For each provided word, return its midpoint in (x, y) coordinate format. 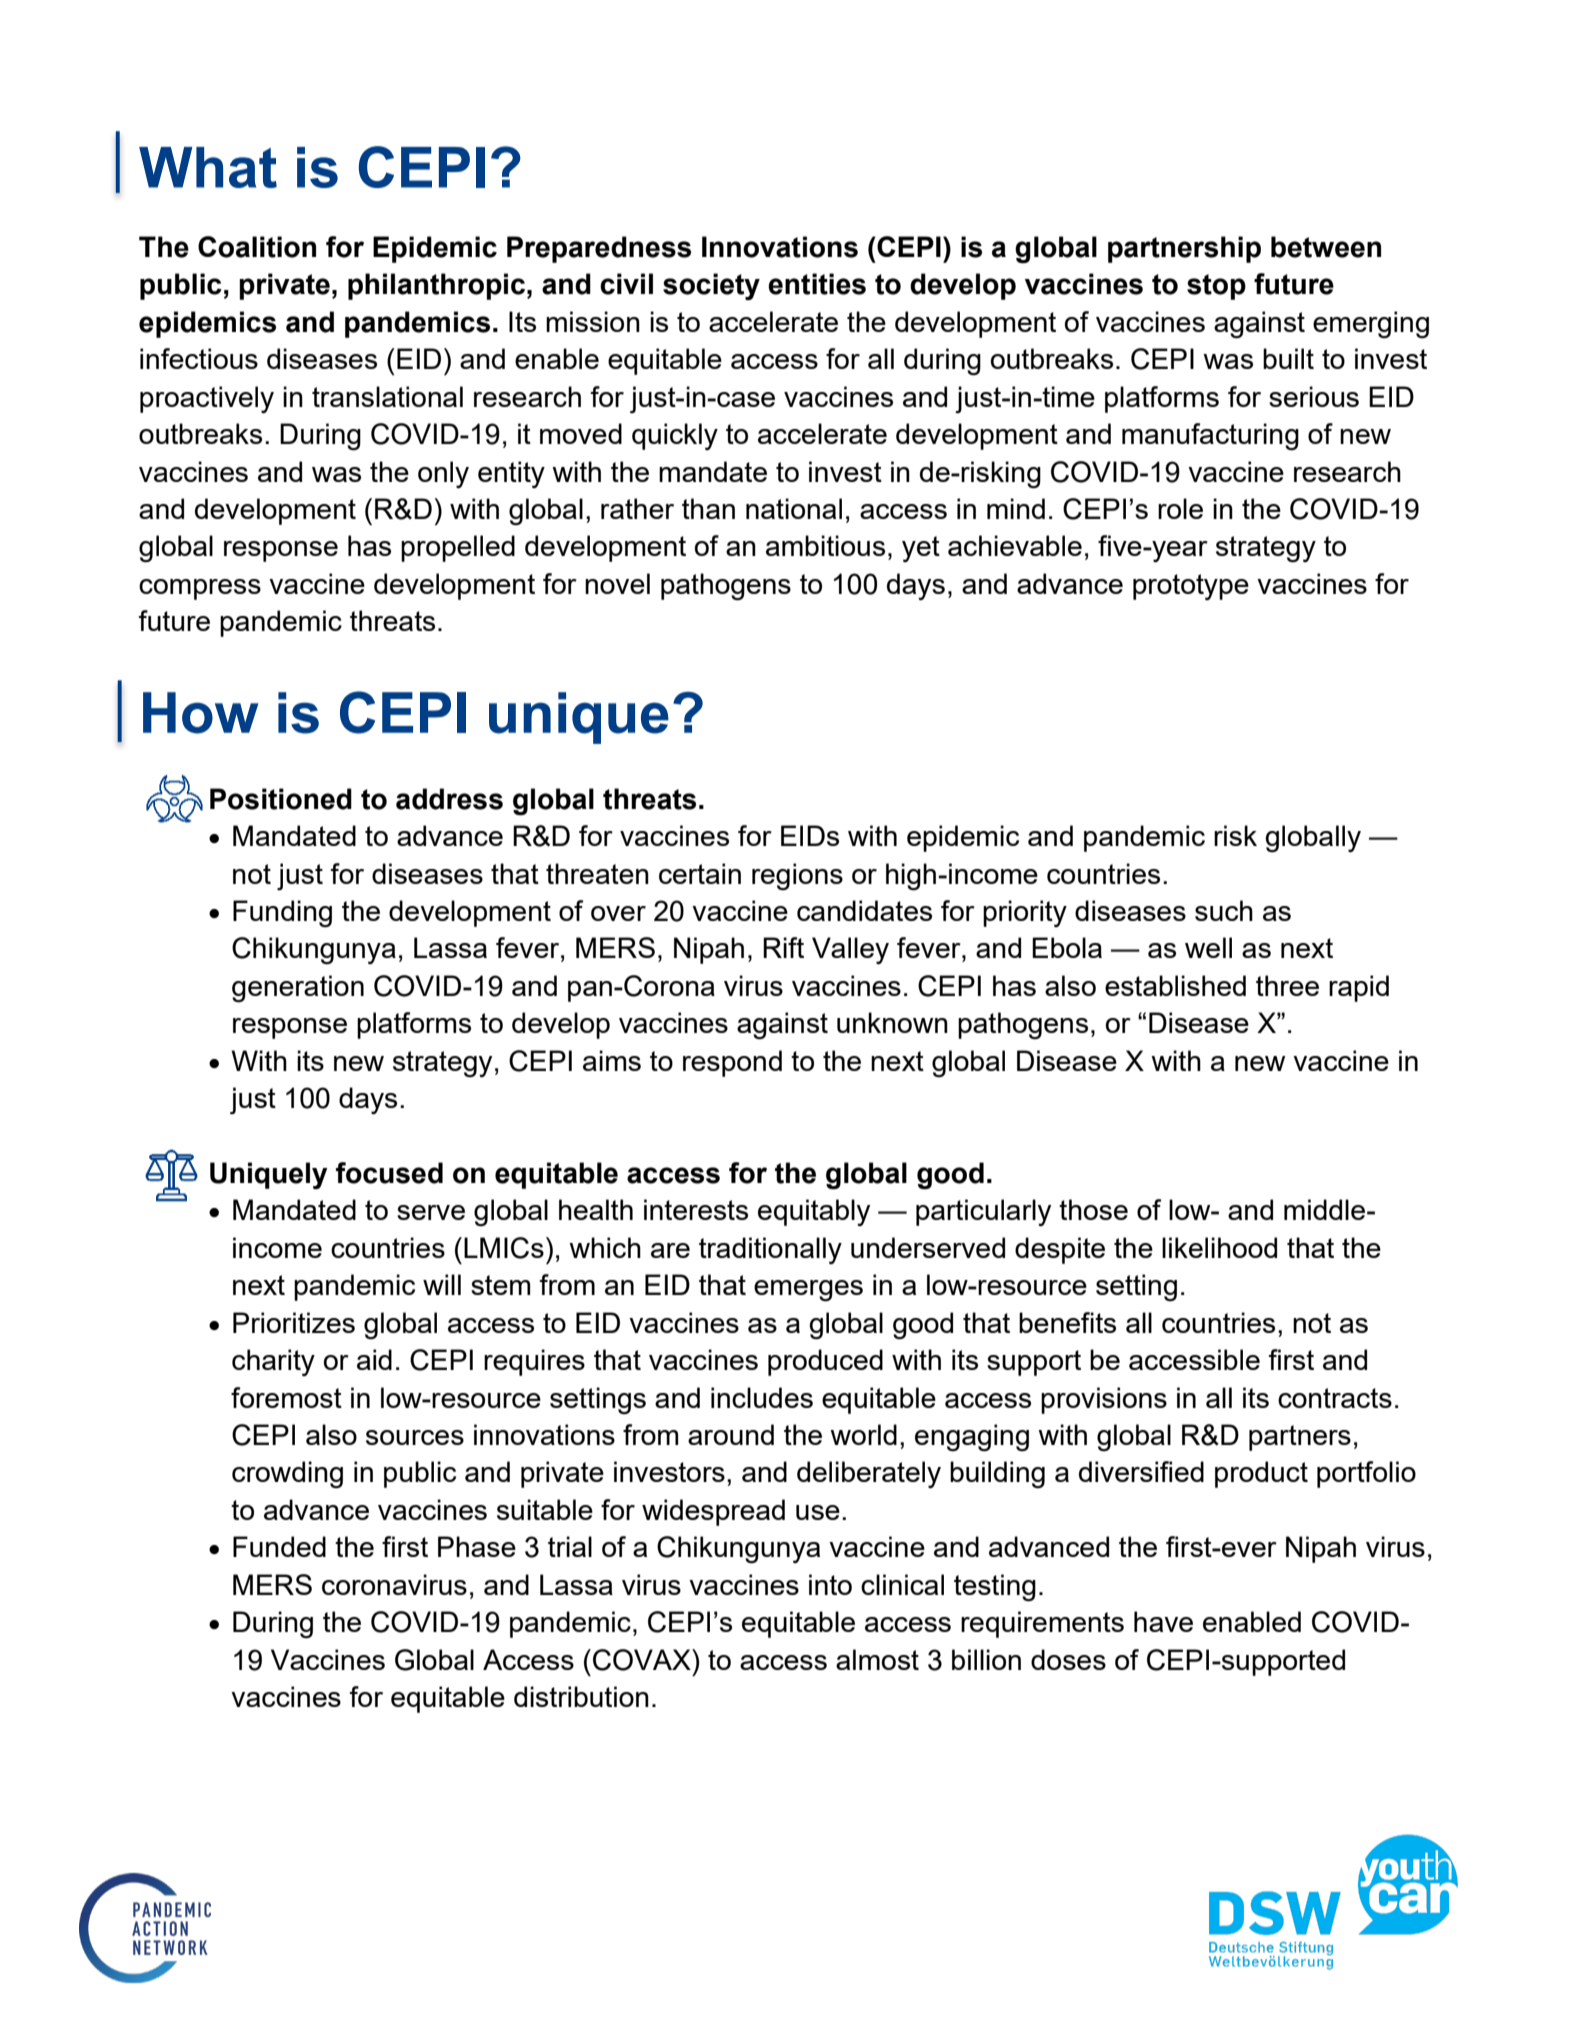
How (201, 713)
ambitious (825, 545)
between (1326, 247)
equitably (814, 1212)
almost (877, 1659)
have (1163, 1621)
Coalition (257, 247)
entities (817, 284)
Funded (279, 1546)
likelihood (1219, 1247)
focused (389, 1173)
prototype (1191, 587)
